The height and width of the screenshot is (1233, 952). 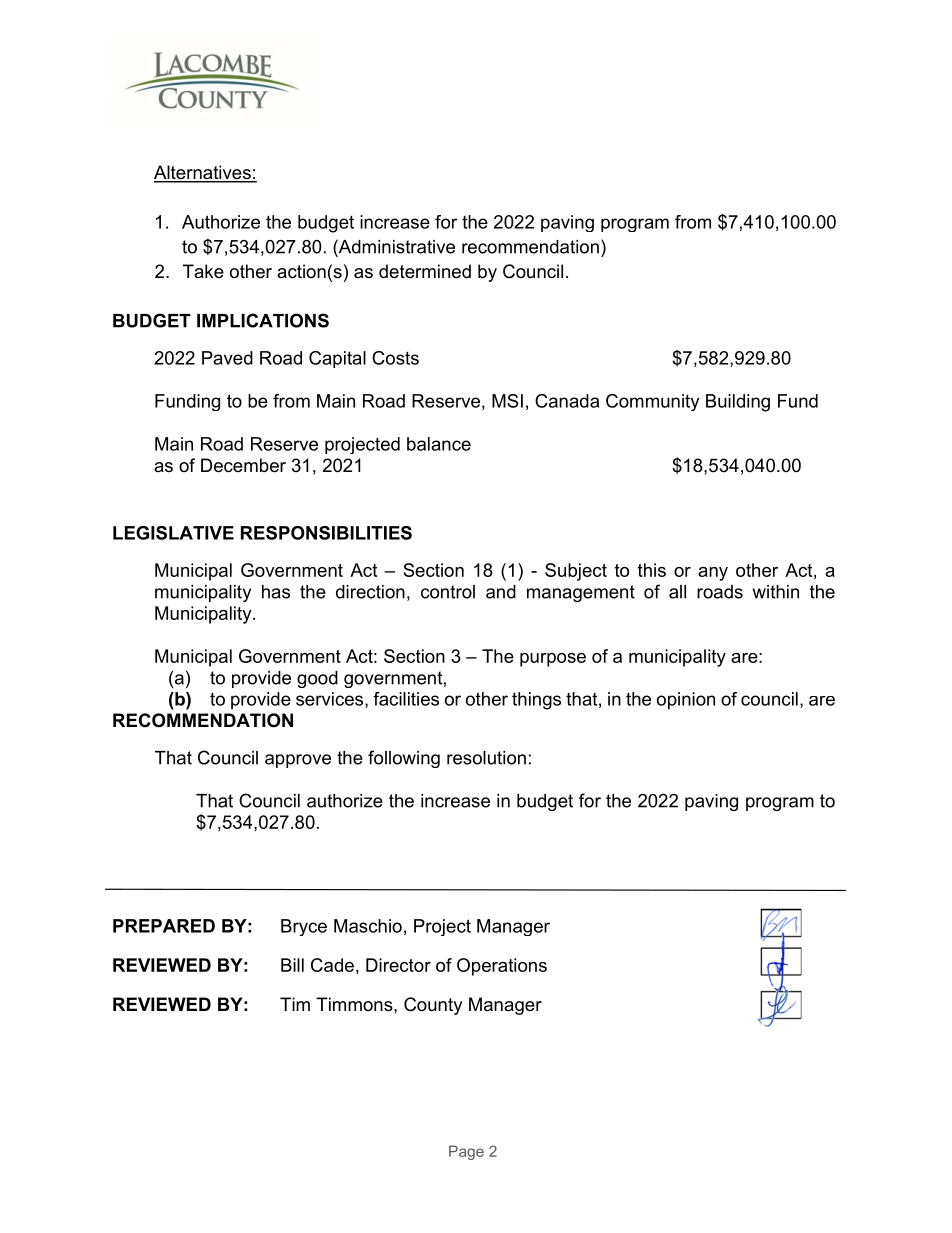 I want to click on any, so click(x=713, y=574).
